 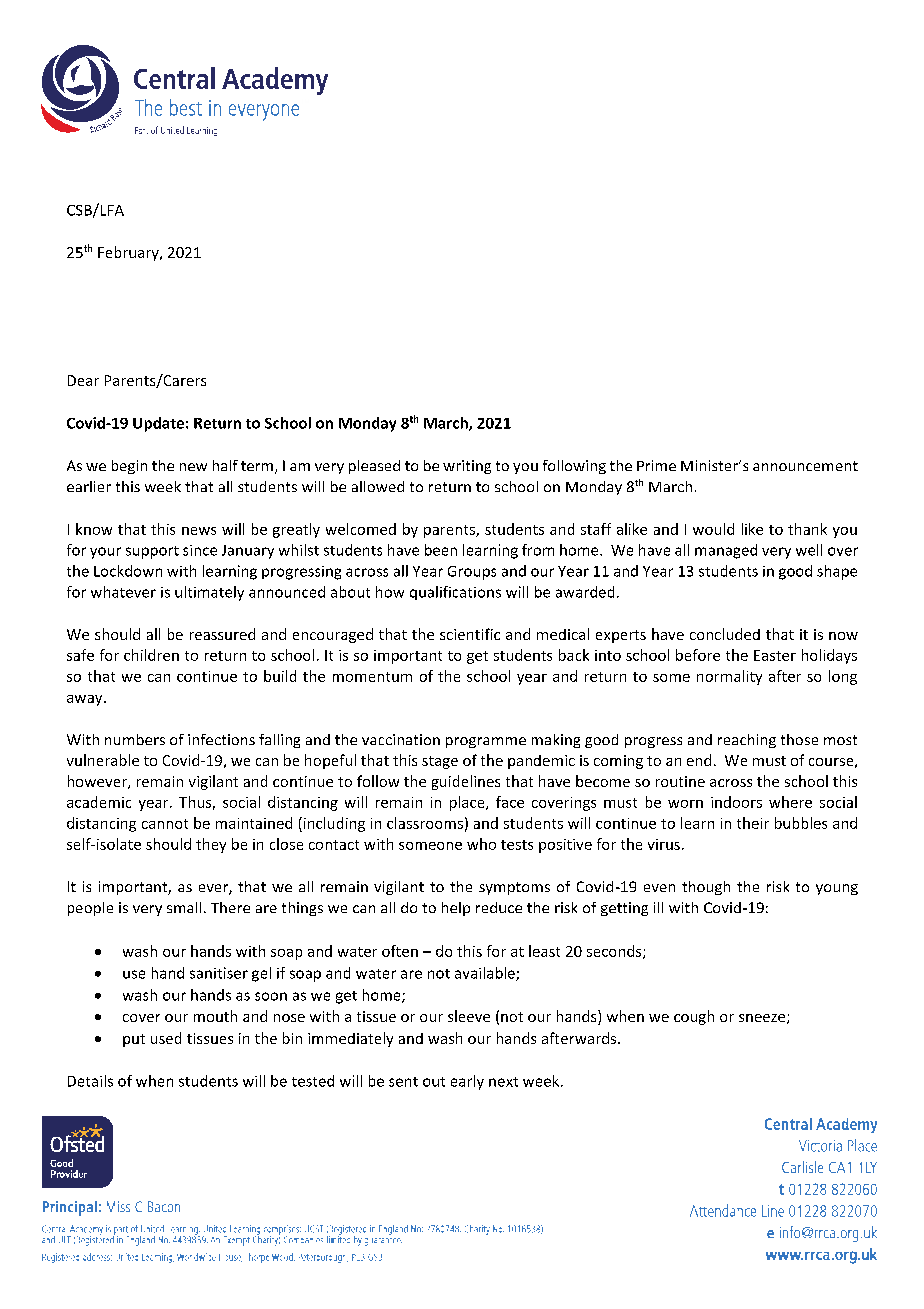 What do you see at coordinates (467, 1082) in the image?
I see `early` at bounding box center [467, 1082].
